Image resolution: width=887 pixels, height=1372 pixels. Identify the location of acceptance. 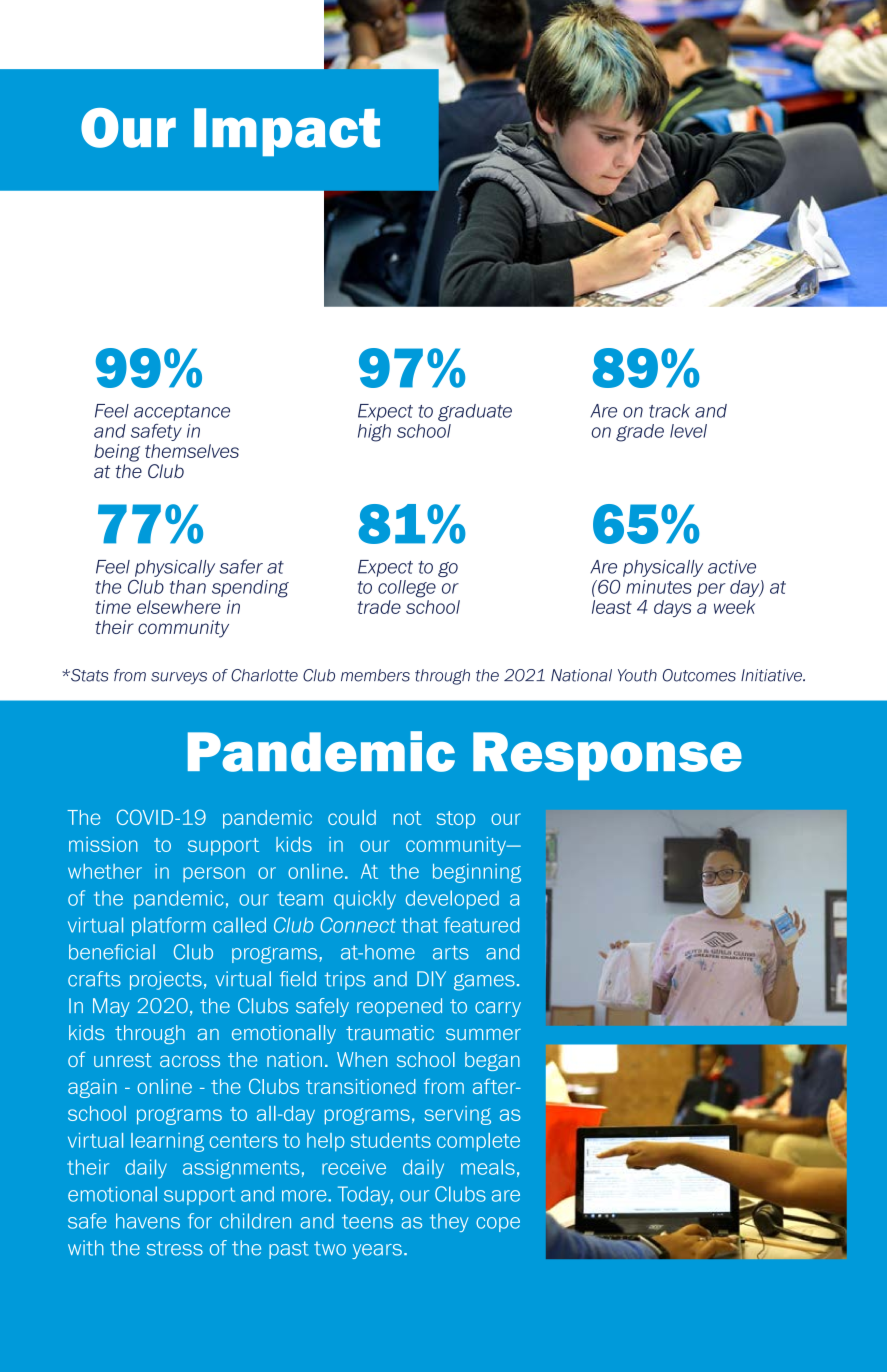
(182, 413).
